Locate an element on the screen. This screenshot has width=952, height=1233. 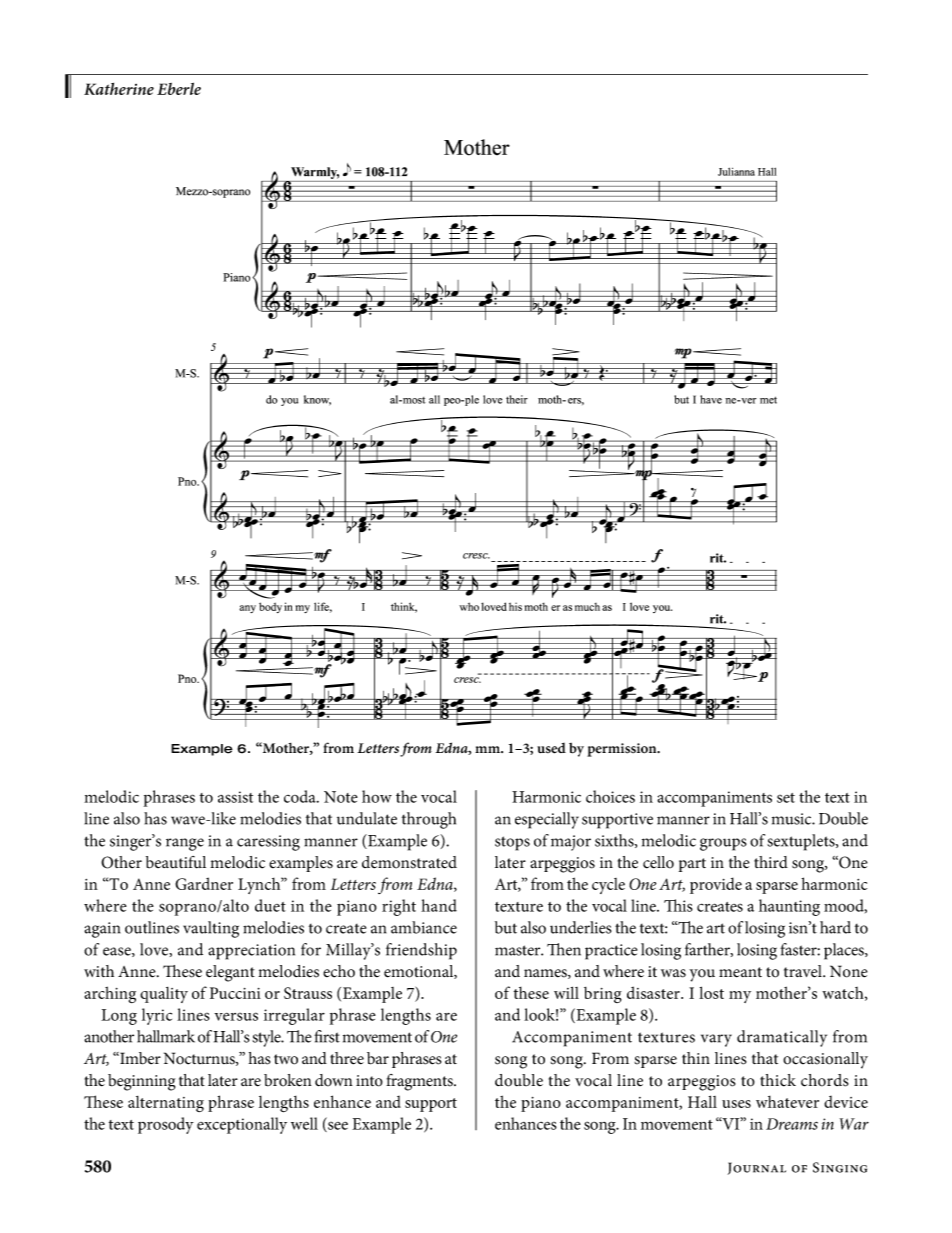
used is located at coordinates (551, 748).
